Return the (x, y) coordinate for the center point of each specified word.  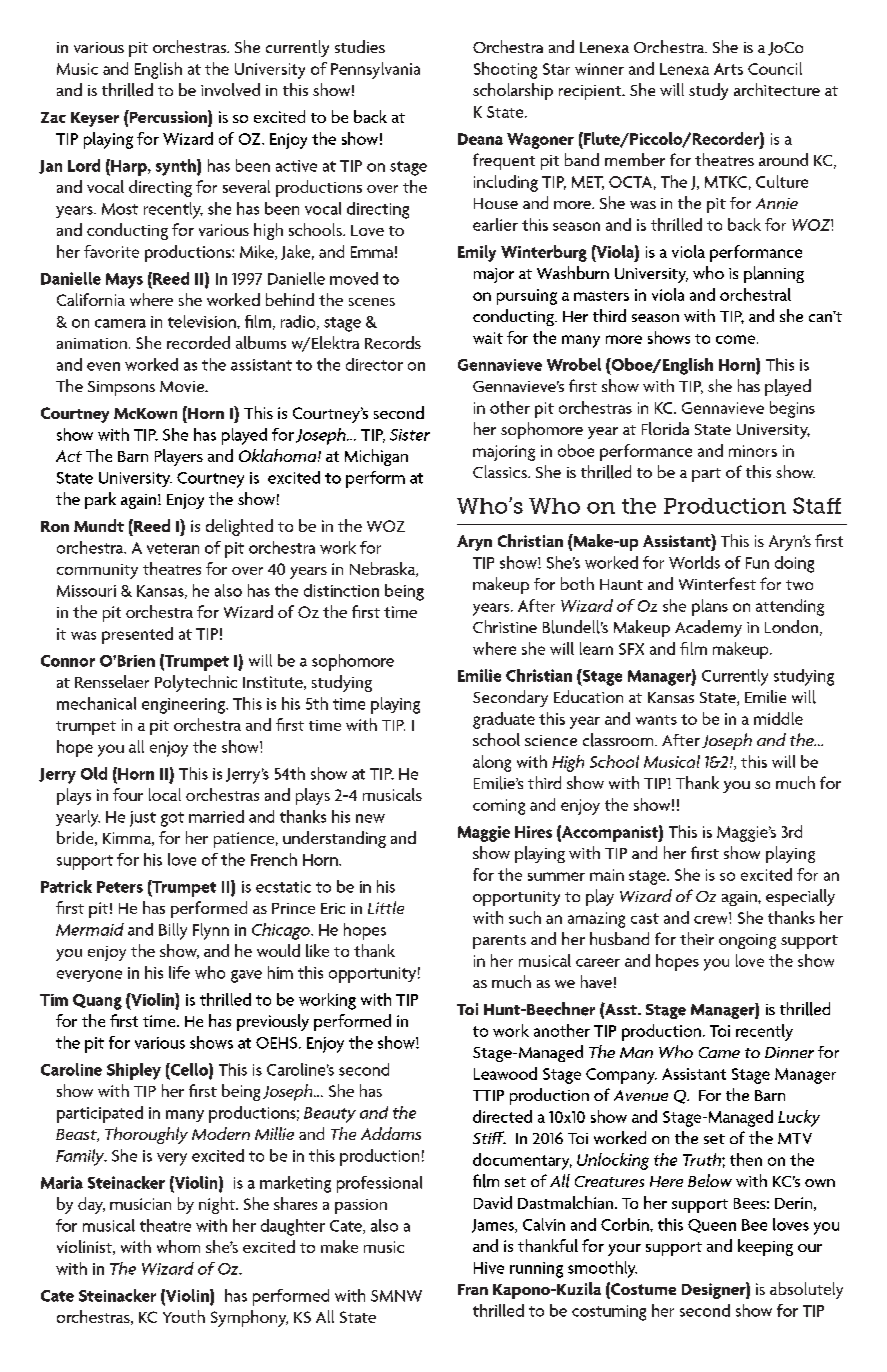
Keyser (95, 119)
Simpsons (121, 388)
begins (792, 409)
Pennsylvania (375, 70)
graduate (504, 720)
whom (178, 1246)
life (179, 972)
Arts (728, 69)
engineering (184, 706)
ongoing (747, 941)
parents (499, 942)
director (374, 364)
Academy (708, 628)
